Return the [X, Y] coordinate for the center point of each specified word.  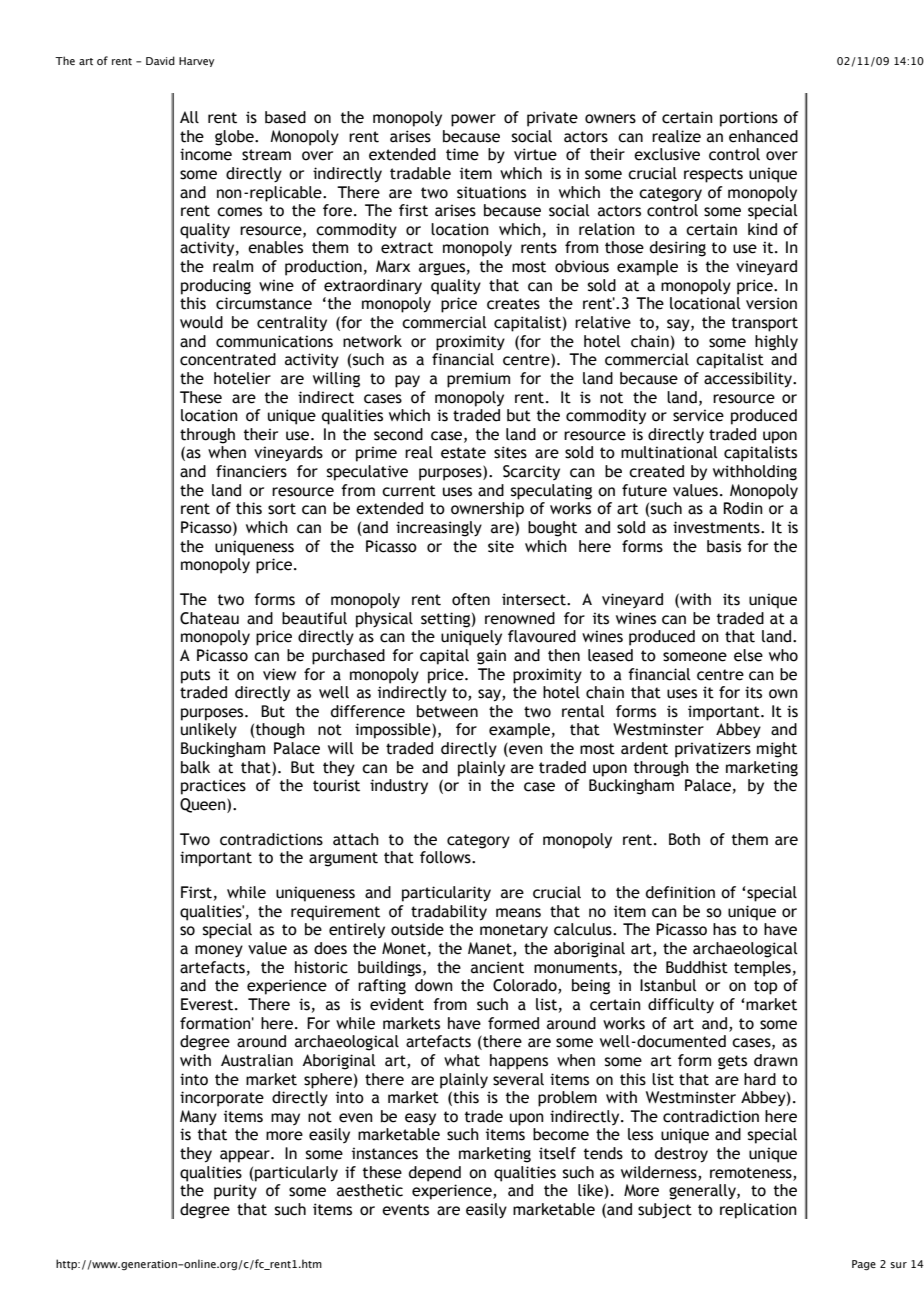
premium [478, 380]
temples [762, 969]
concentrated [228, 359]
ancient [497, 967]
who [783, 655]
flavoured [542, 636]
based [285, 117]
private [552, 119]
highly [776, 343]
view [279, 674]
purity [235, 1192]
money [219, 951]
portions [749, 119]
